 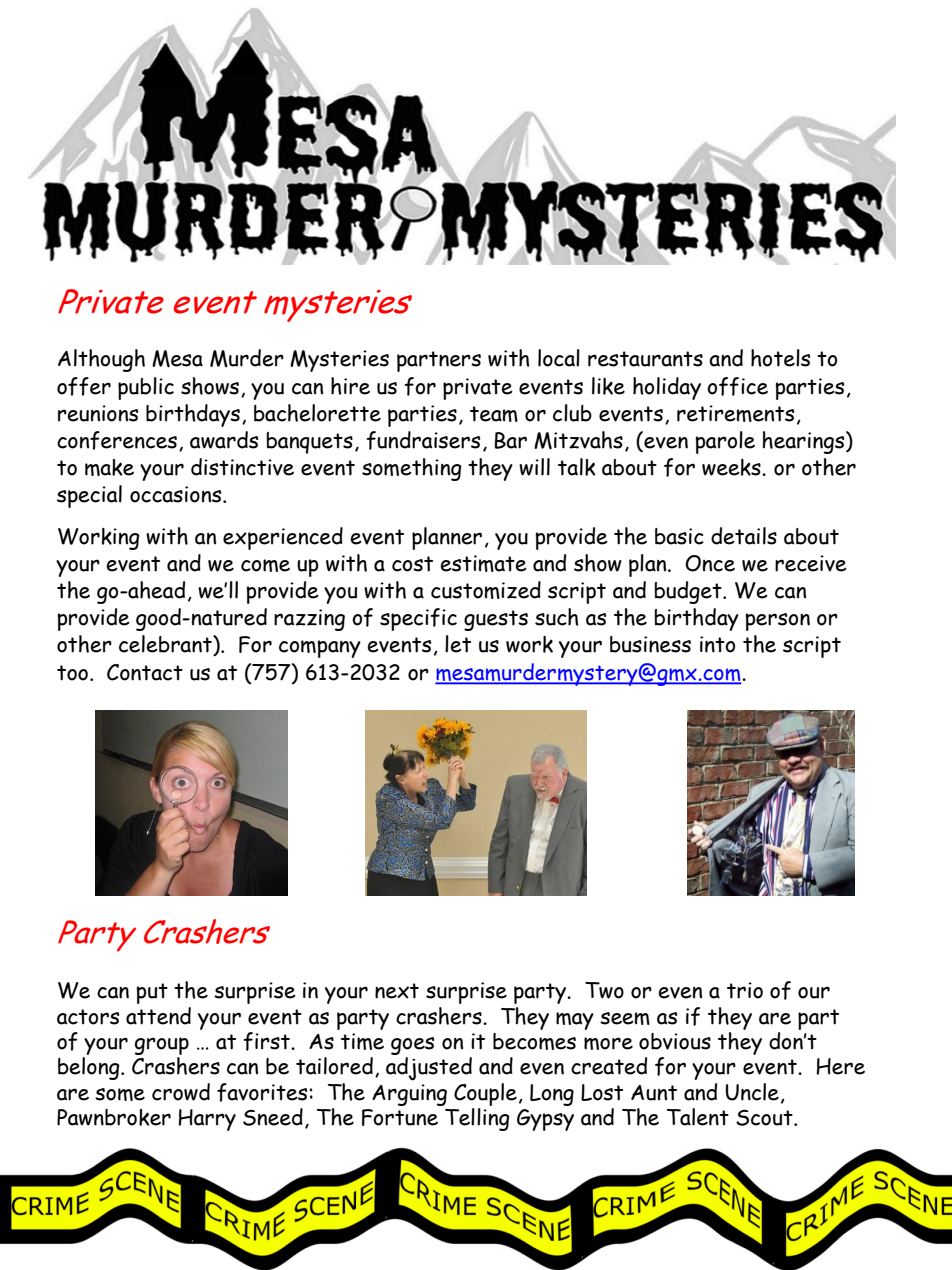 I want to click on office, so click(x=737, y=386).
